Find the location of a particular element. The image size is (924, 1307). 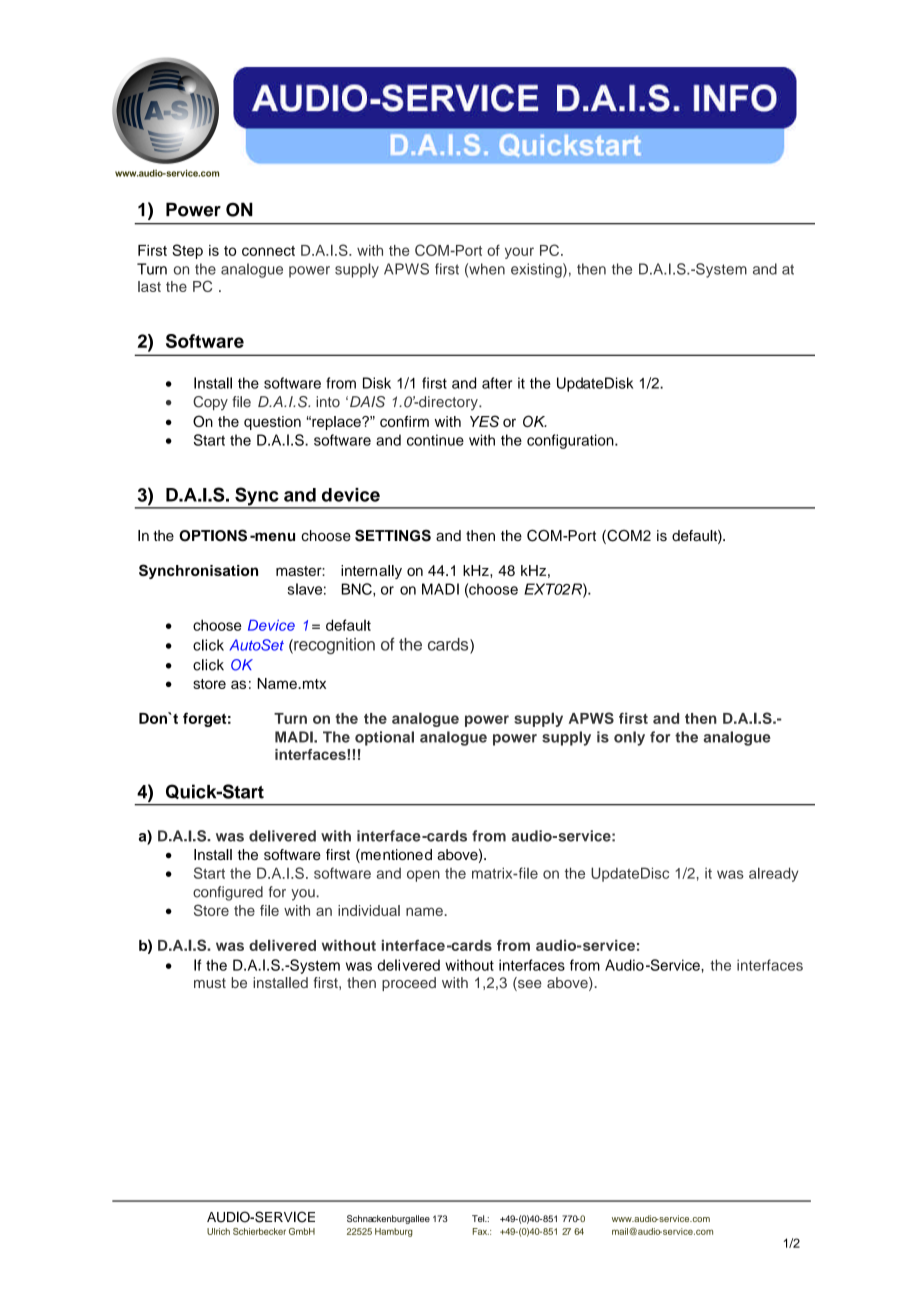

question is located at coordinates (272, 423).
